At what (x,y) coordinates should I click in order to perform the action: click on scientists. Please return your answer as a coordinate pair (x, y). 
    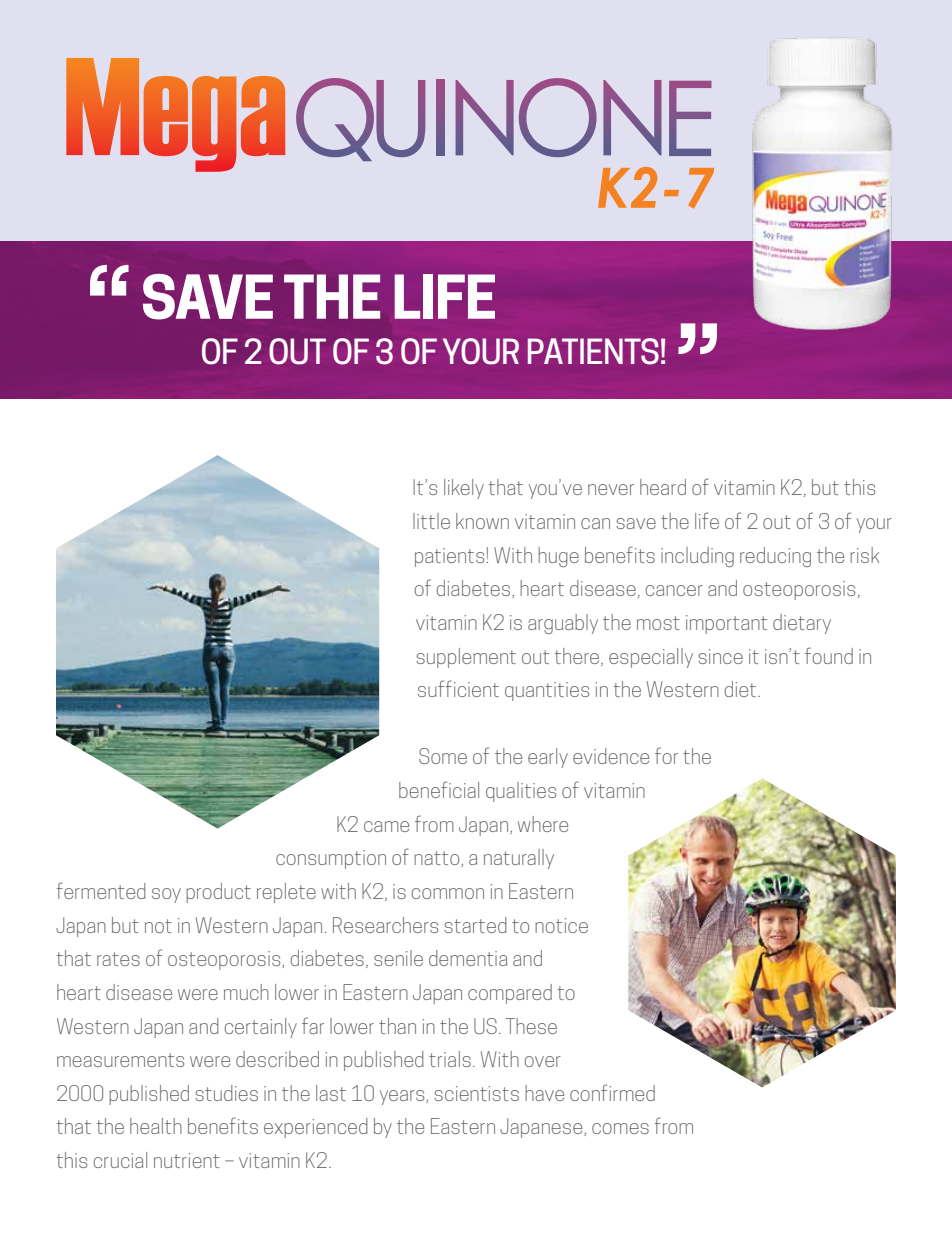
    Looking at the image, I should click on (476, 1093).
